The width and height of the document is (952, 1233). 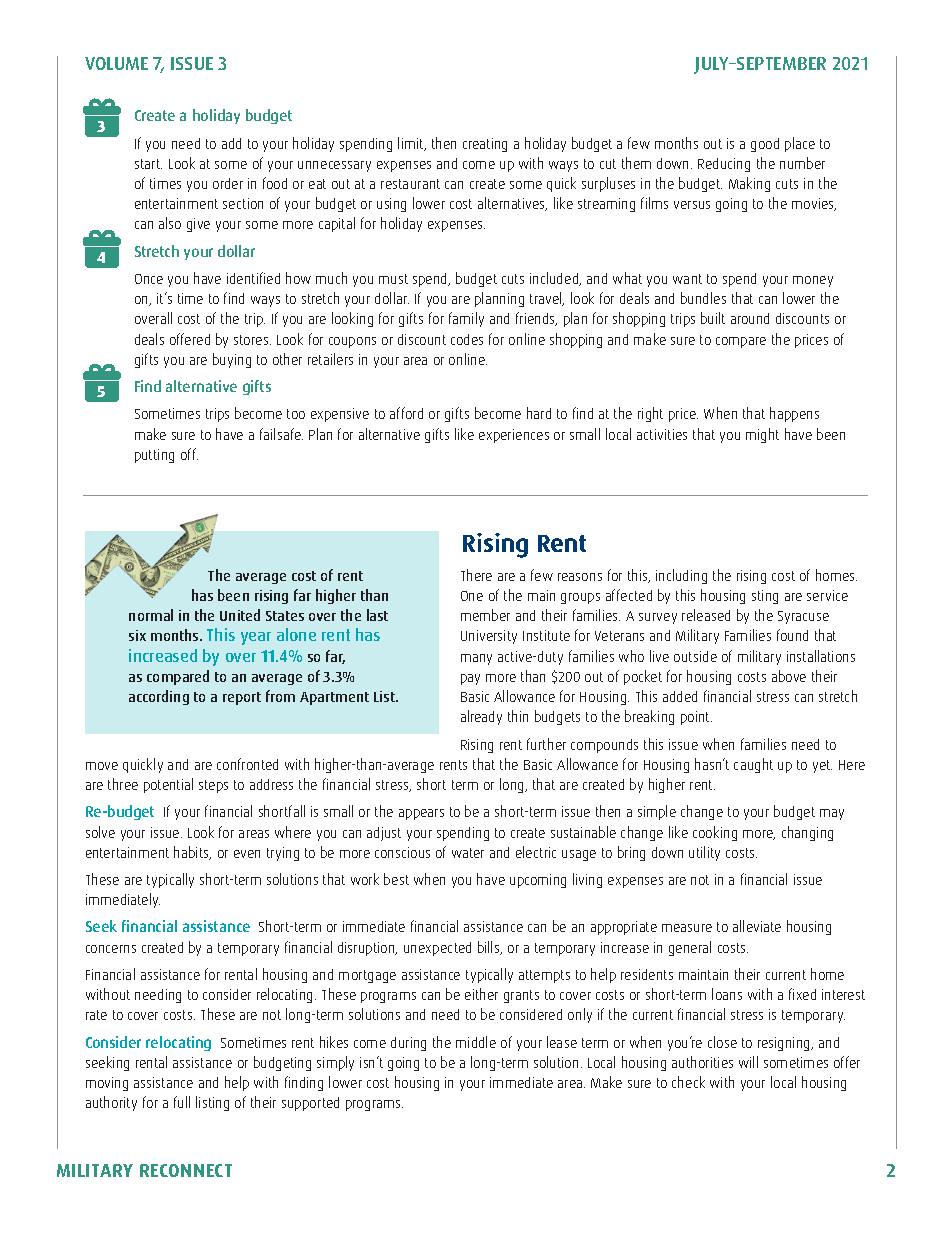 I want to click on potential, so click(x=168, y=785).
